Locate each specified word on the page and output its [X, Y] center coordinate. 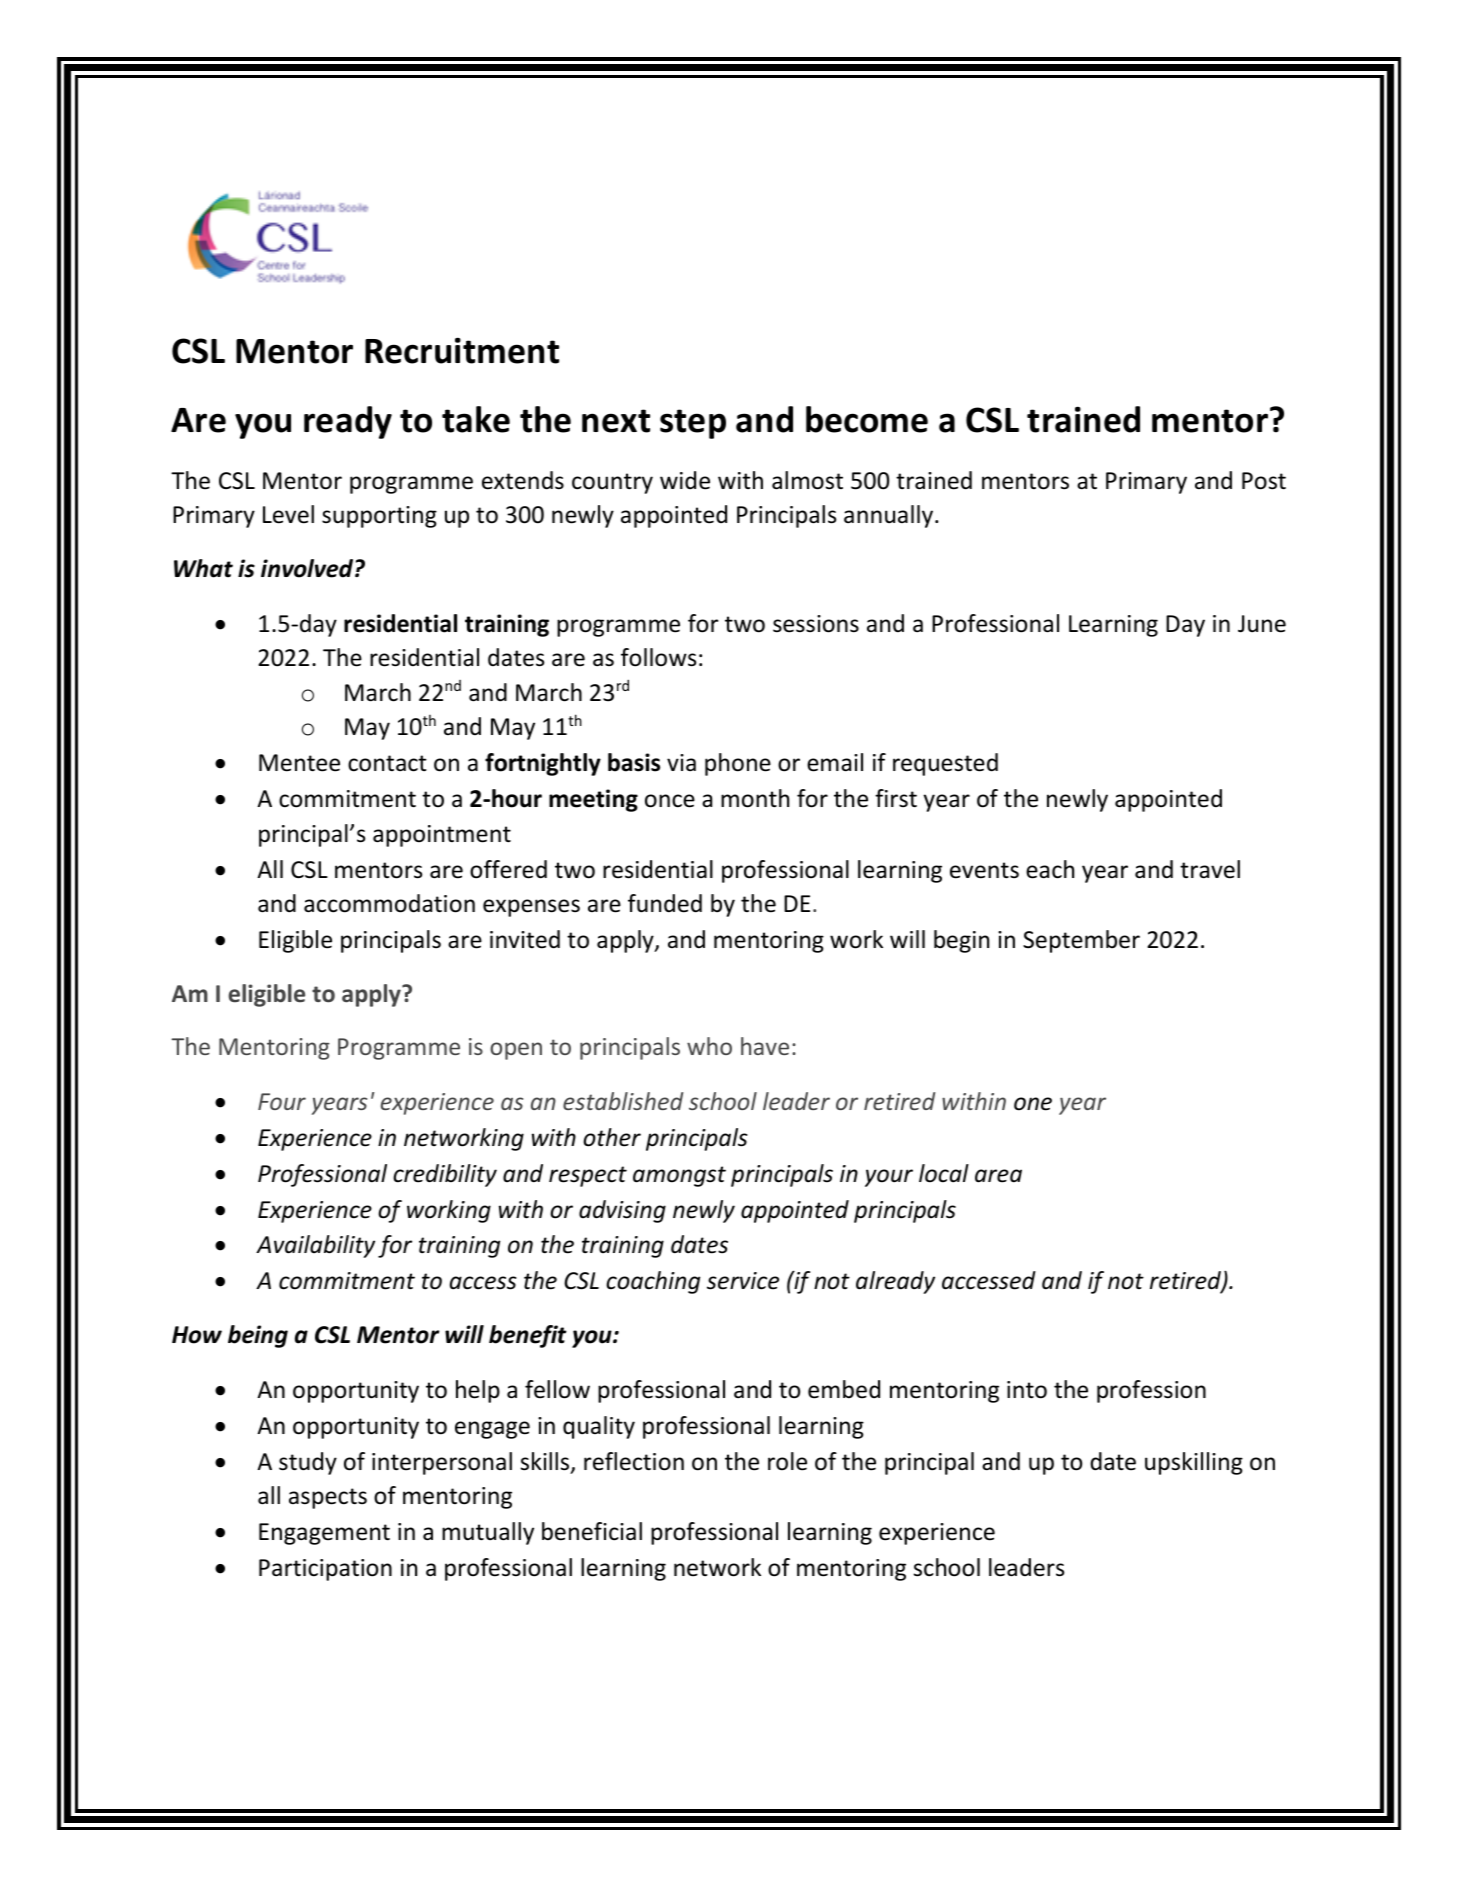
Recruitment [462, 351]
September [1081, 941]
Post [1264, 481]
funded [665, 903]
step [693, 424]
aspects [328, 1498]
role [787, 1461]
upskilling [1194, 1463]
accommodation [389, 903]
